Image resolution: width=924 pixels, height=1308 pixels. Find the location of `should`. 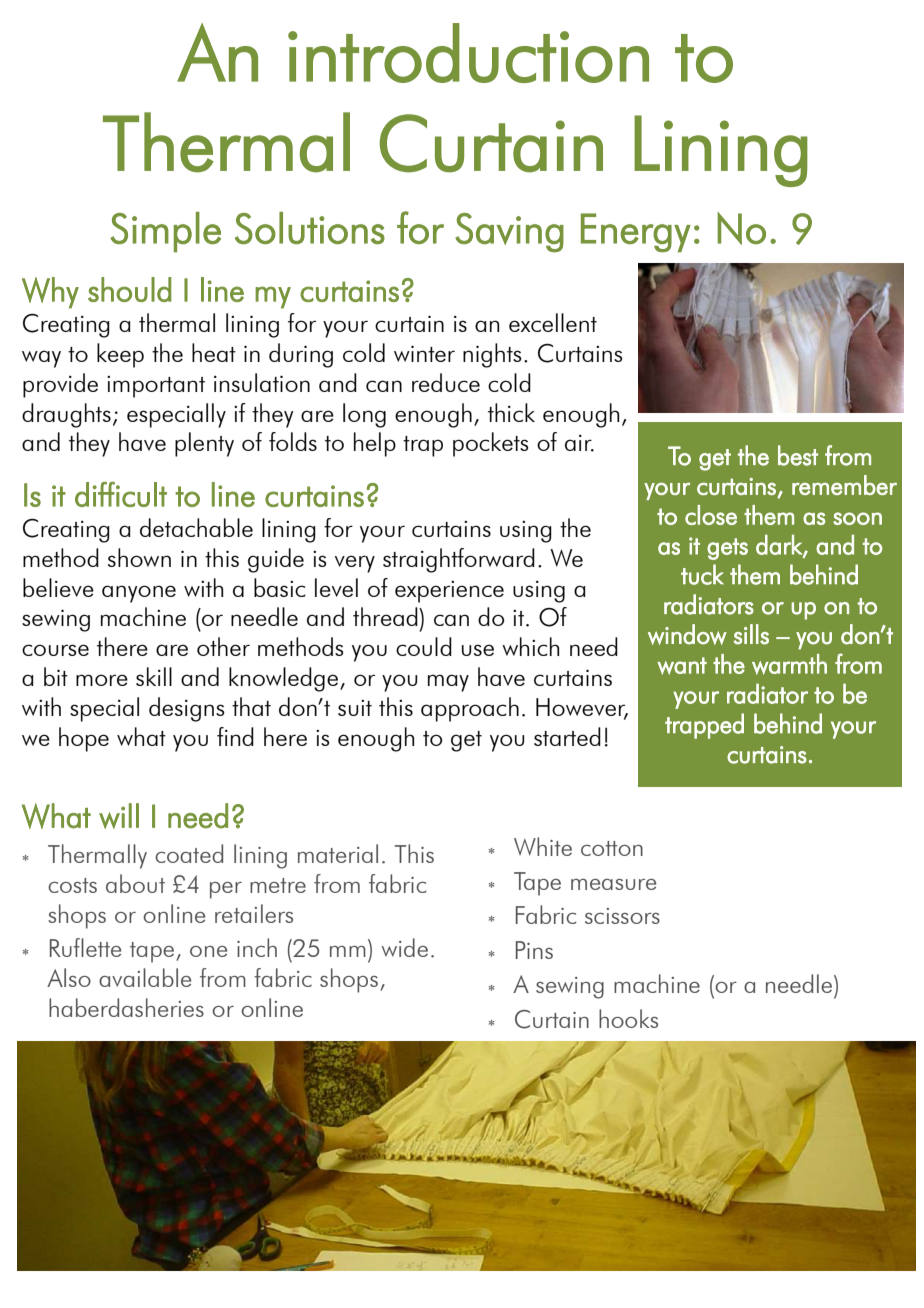

should is located at coordinates (129, 289).
